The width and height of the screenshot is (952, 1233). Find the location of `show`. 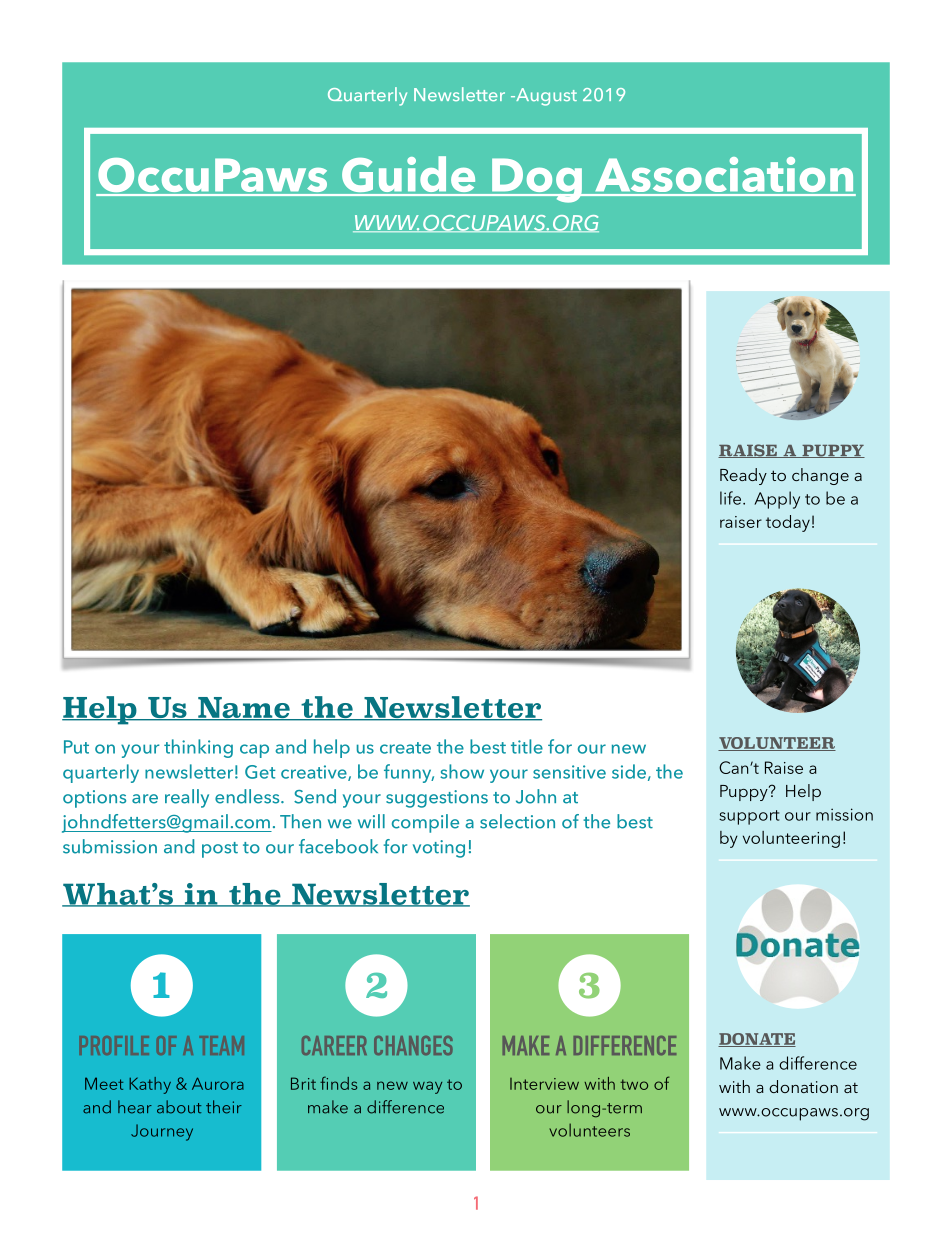

show is located at coordinates (462, 771).
